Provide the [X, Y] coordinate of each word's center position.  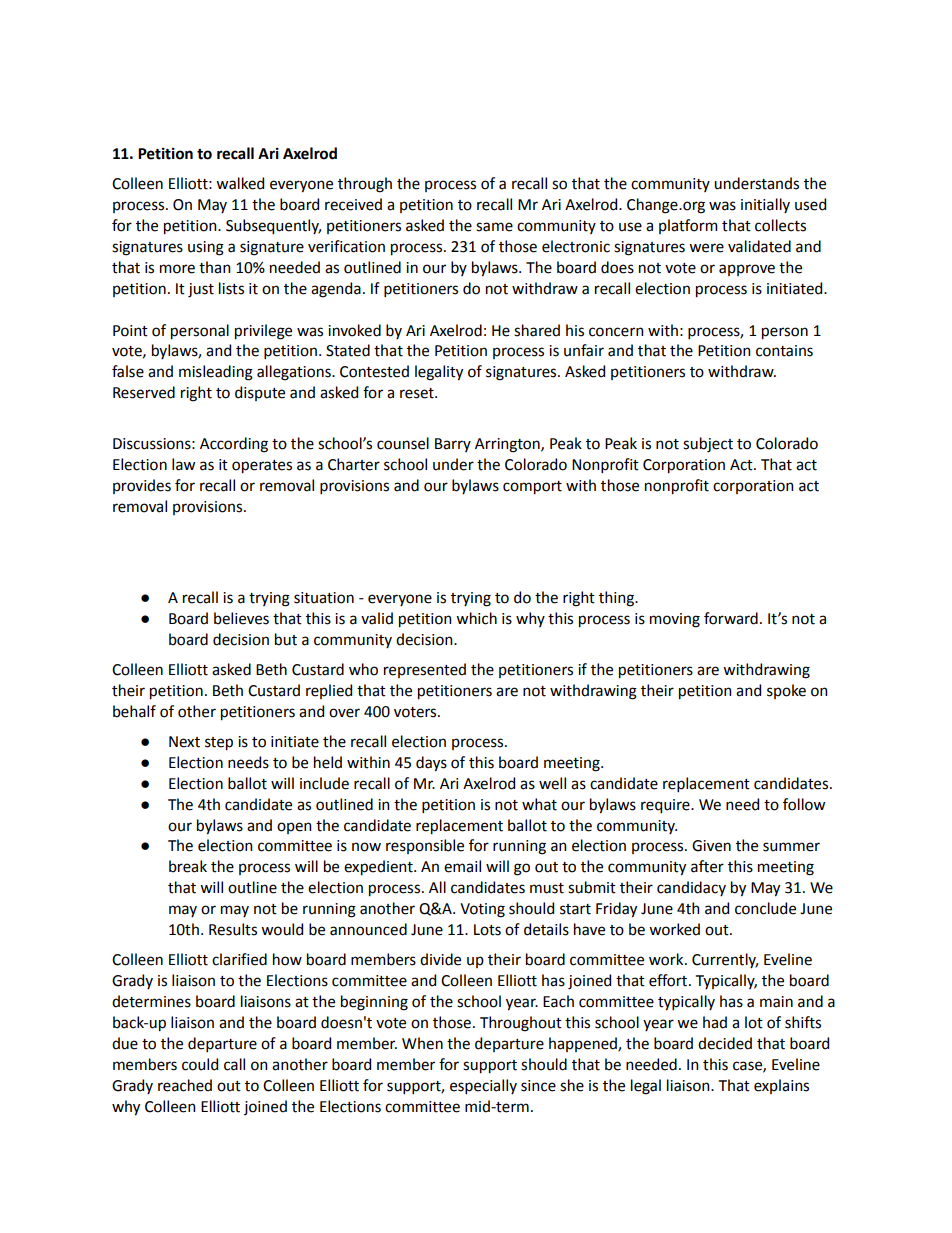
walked [240, 183]
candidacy [691, 888]
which [476, 618]
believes [241, 618]
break [188, 866]
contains [784, 351]
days [431, 764]
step [219, 744]
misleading [216, 373]
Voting [482, 910]
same [494, 227]
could [200, 1064]
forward [731, 618]
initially [765, 205]
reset [418, 393]
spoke [786, 691]
